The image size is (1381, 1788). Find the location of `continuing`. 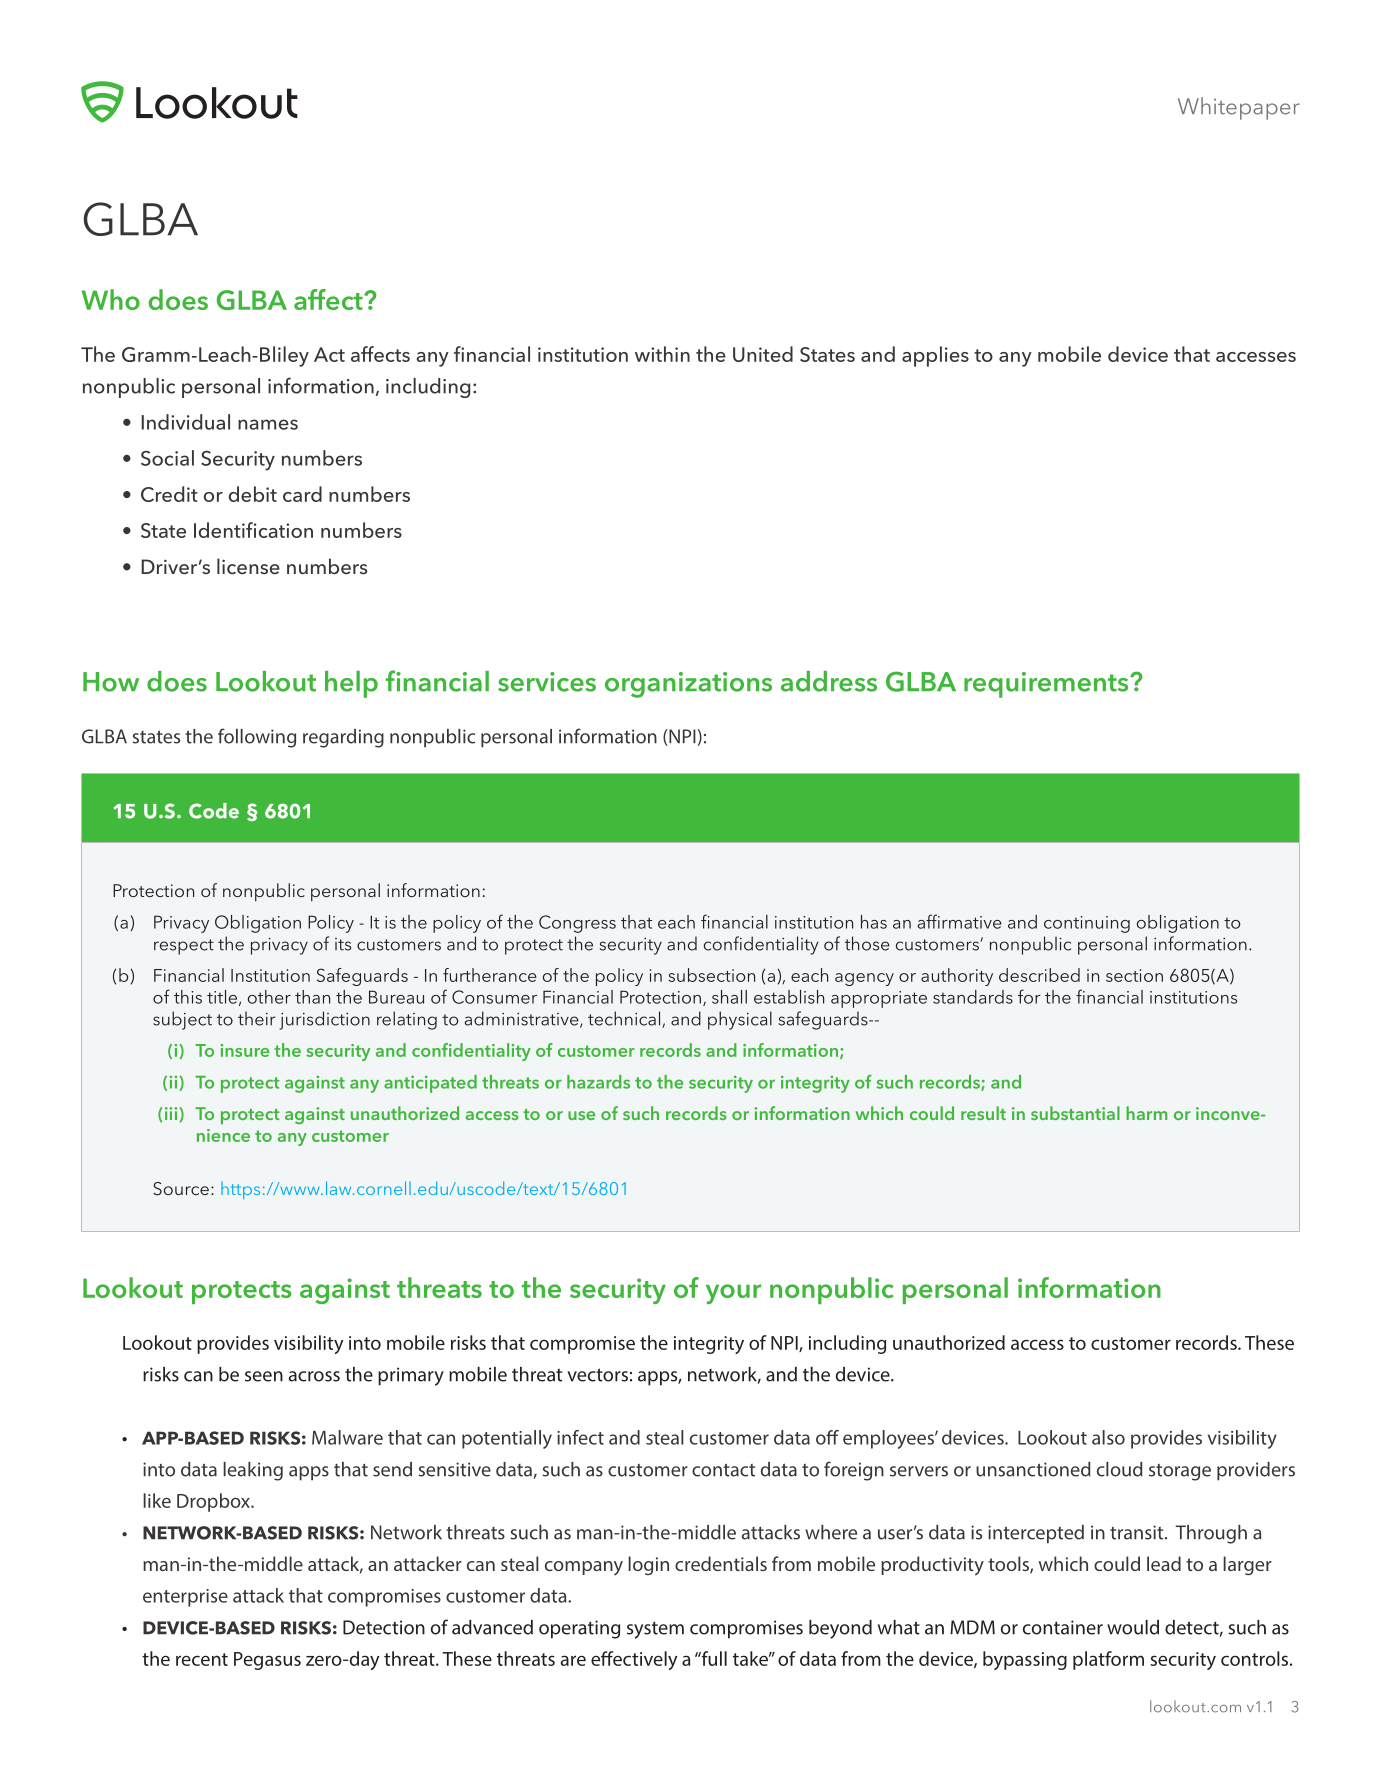

continuing is located at coordinates (1087, 924).
